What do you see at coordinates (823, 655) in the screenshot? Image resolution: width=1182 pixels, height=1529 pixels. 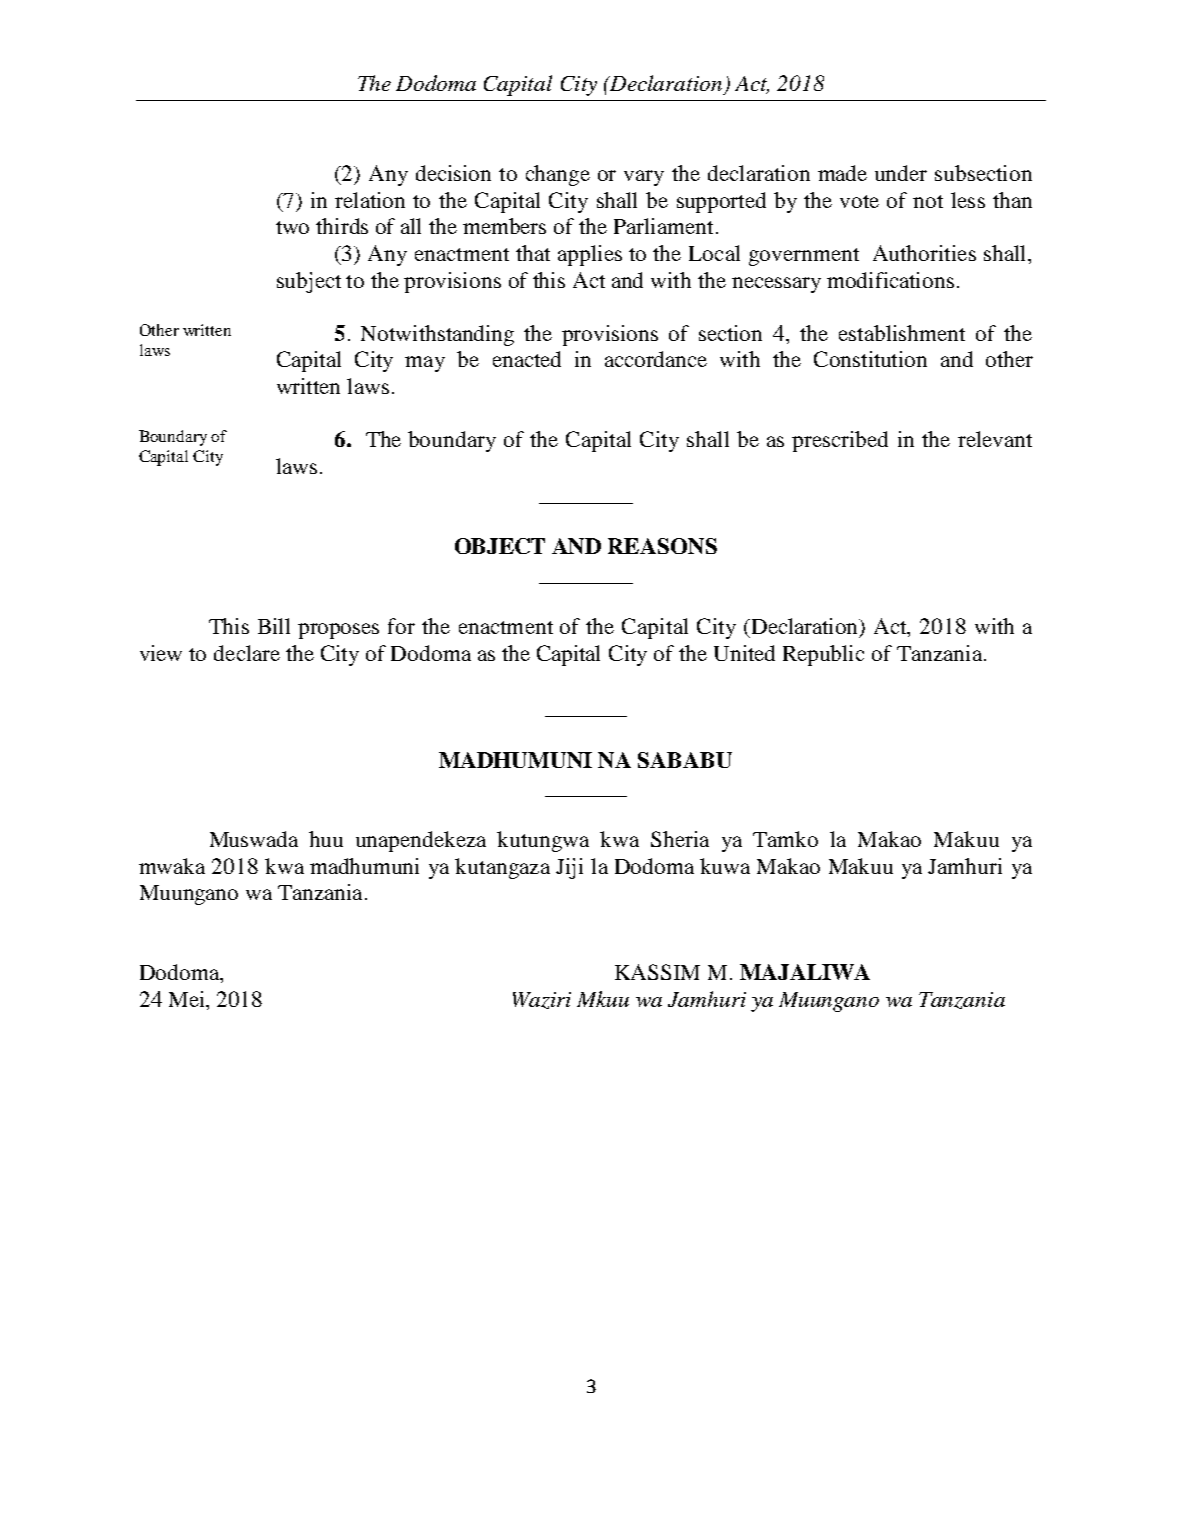 I see `Republic` at bounding box center [823, 655].
